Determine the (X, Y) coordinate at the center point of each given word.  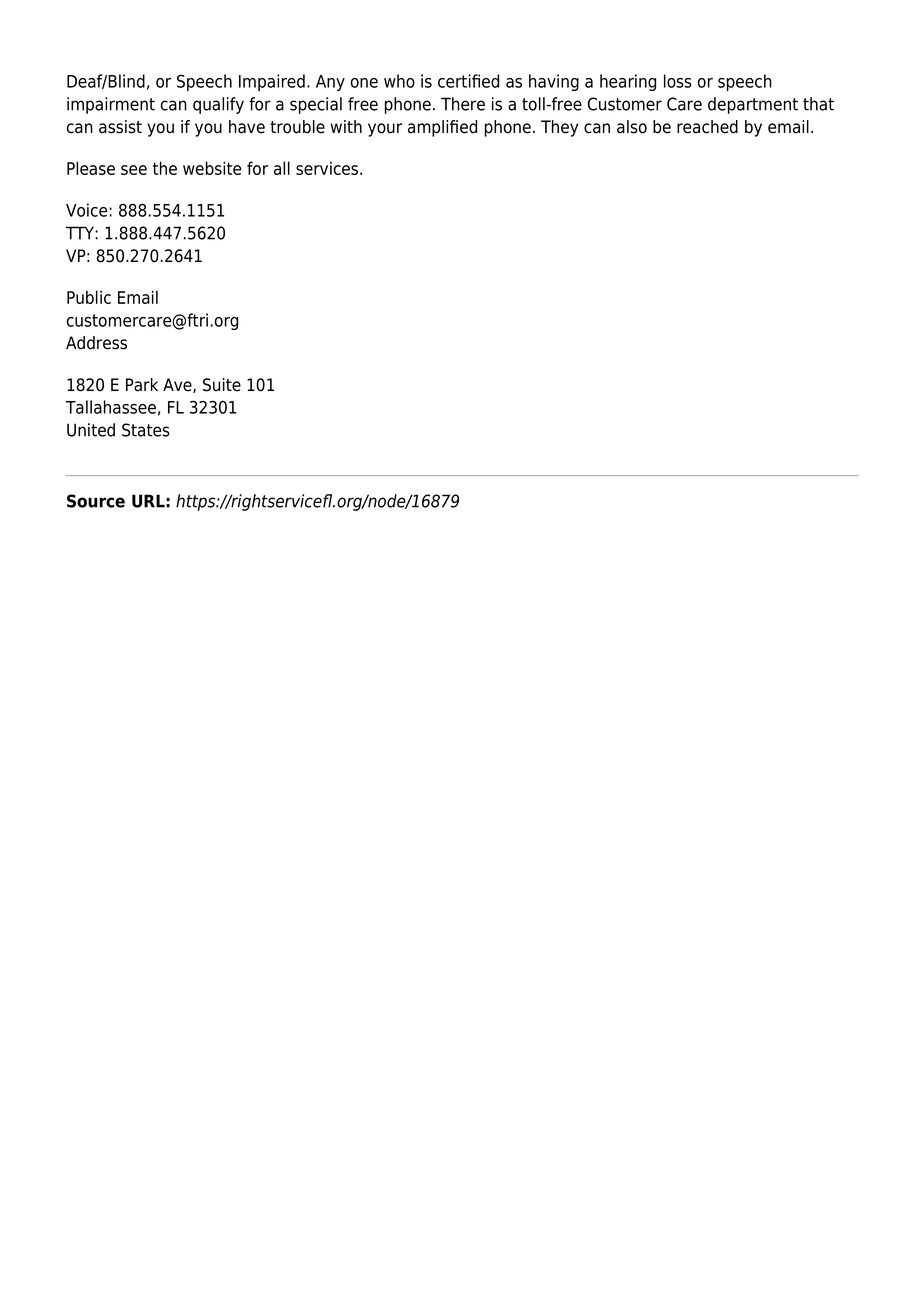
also (632, 127)
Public (89, 297)
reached (707, 127)
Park (142, 385)
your (385, 130)
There (463, 104)
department (753, 105)
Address (96, 343)
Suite (222, 385)
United (91, 430)
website (212, 168)
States (146, 430)
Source (96, 501)
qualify (218, 105)
